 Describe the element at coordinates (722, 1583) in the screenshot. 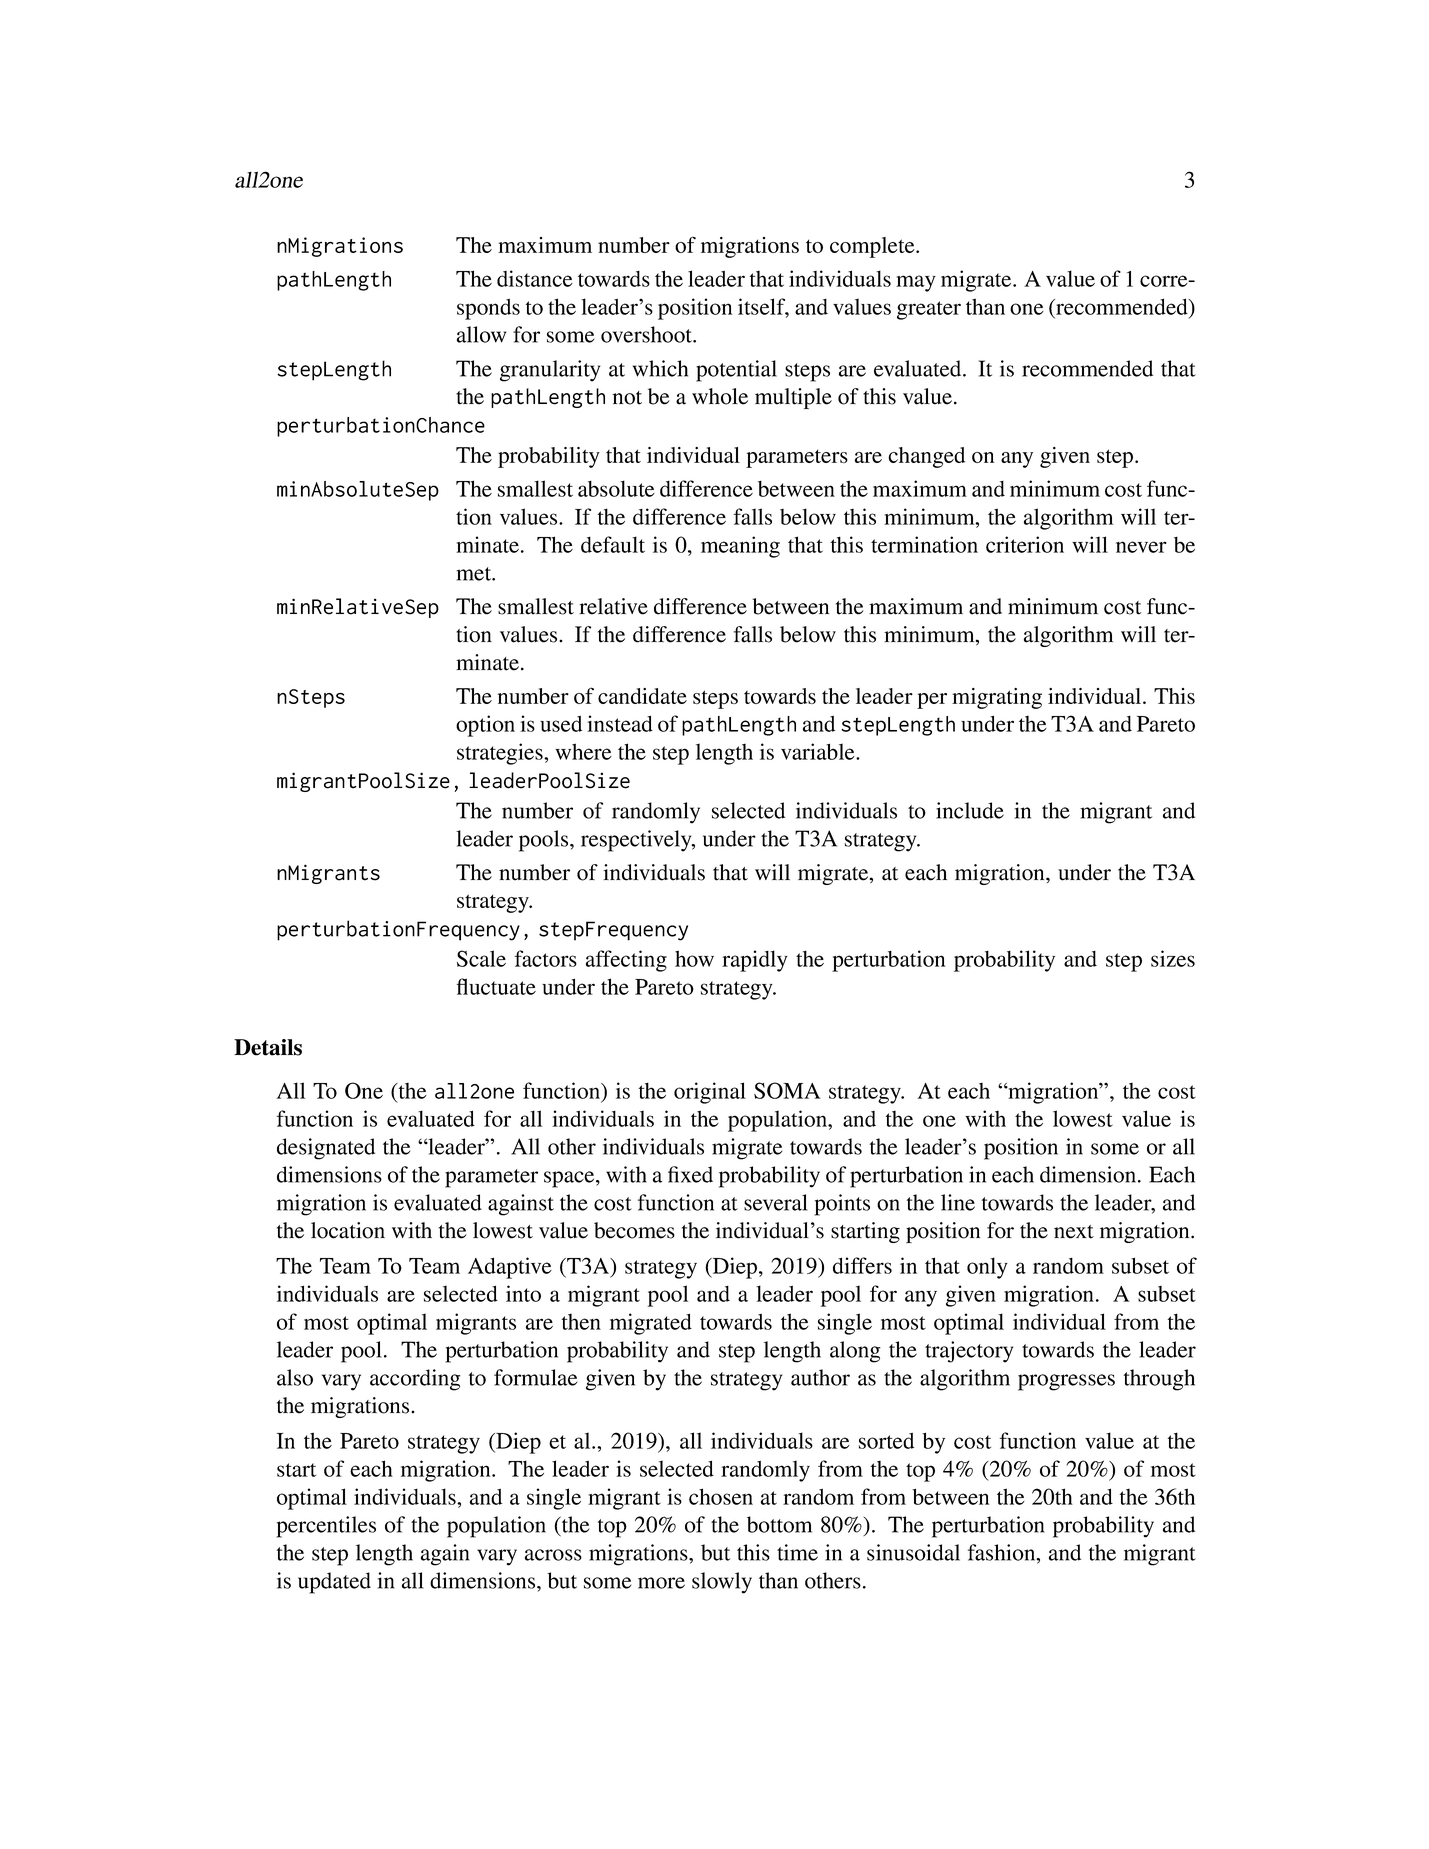

I see `slowly` at that location.
